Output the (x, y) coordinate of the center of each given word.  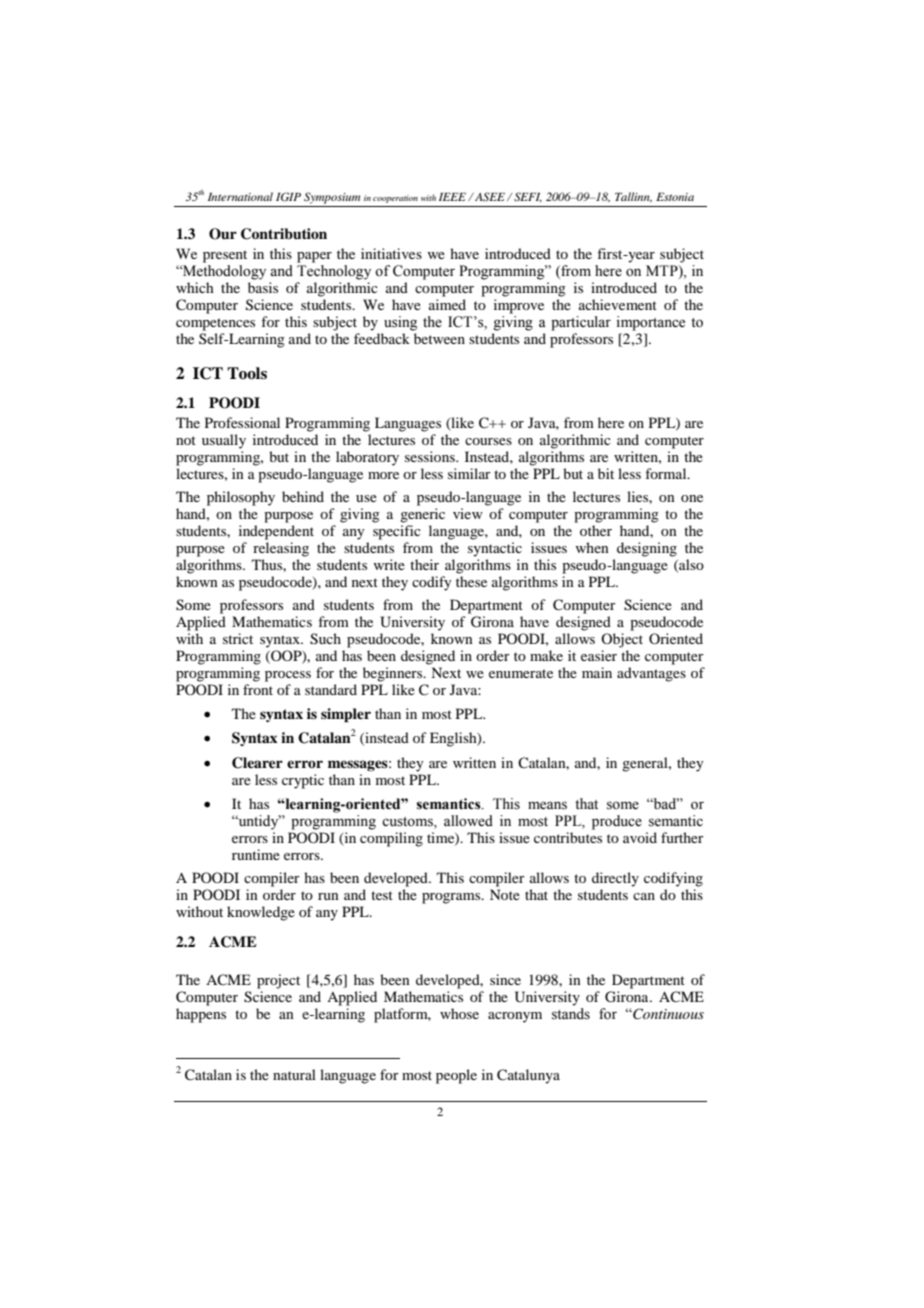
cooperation (395, 199)
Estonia (675, 197)
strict (238, 638)
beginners (394, 674)
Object (622, 640)
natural (294, 1074)
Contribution (284, 234)
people (456, 1076)
